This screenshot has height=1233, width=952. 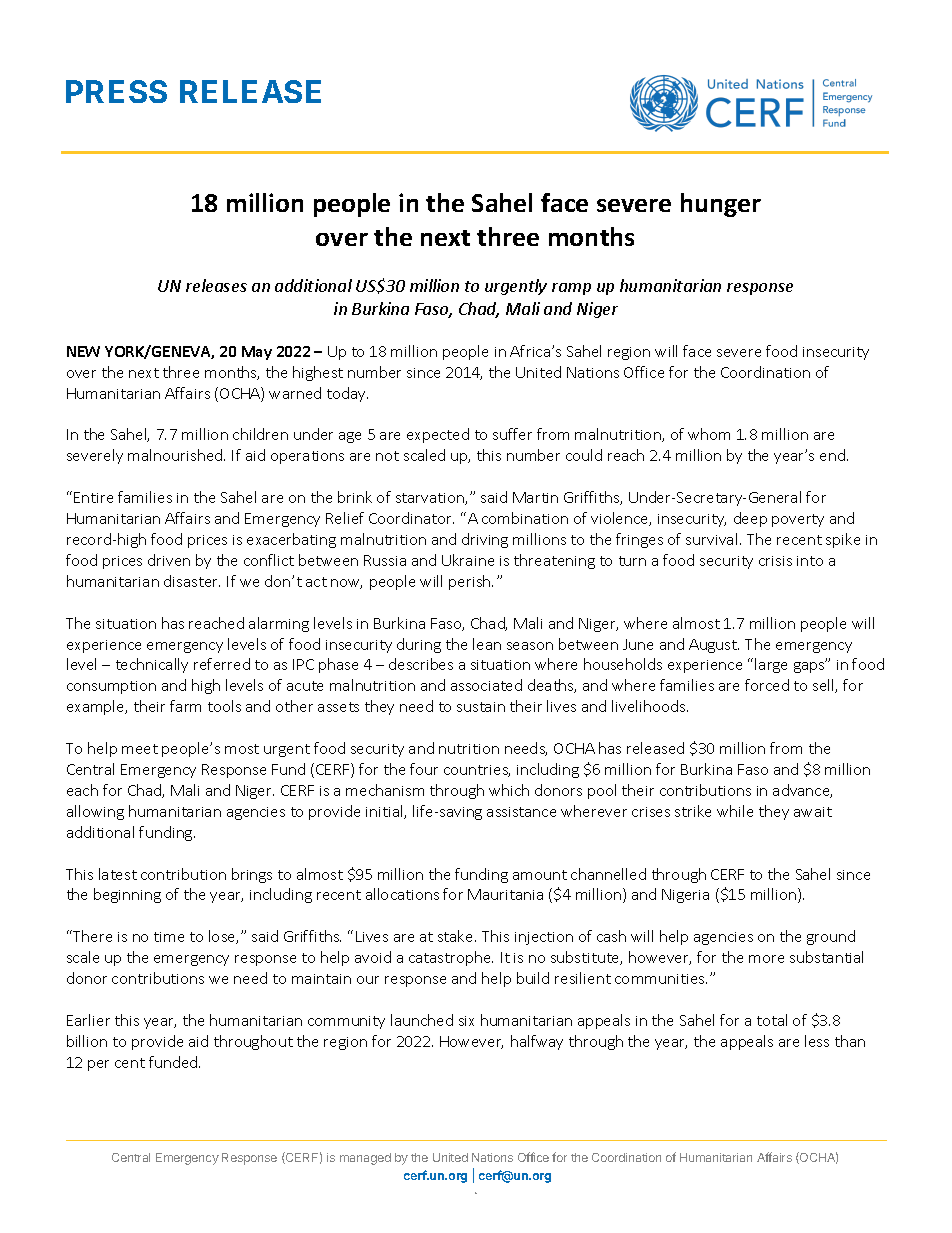 I want to click on deep, so click(x=750, y=519).
